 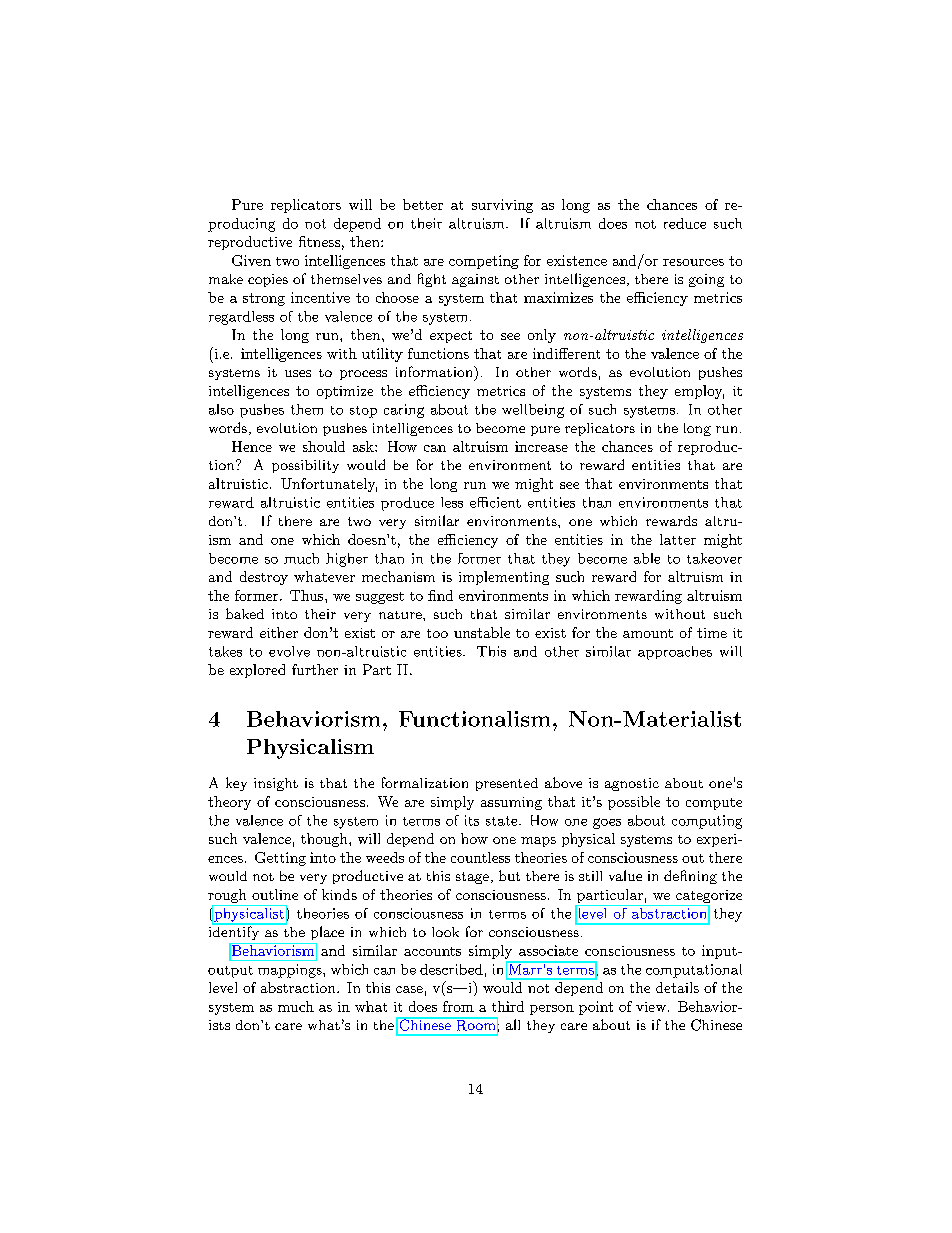 What do you see at coordinates (484, 262) in the document?
I see `competing` at bounding box center [484, 262].
